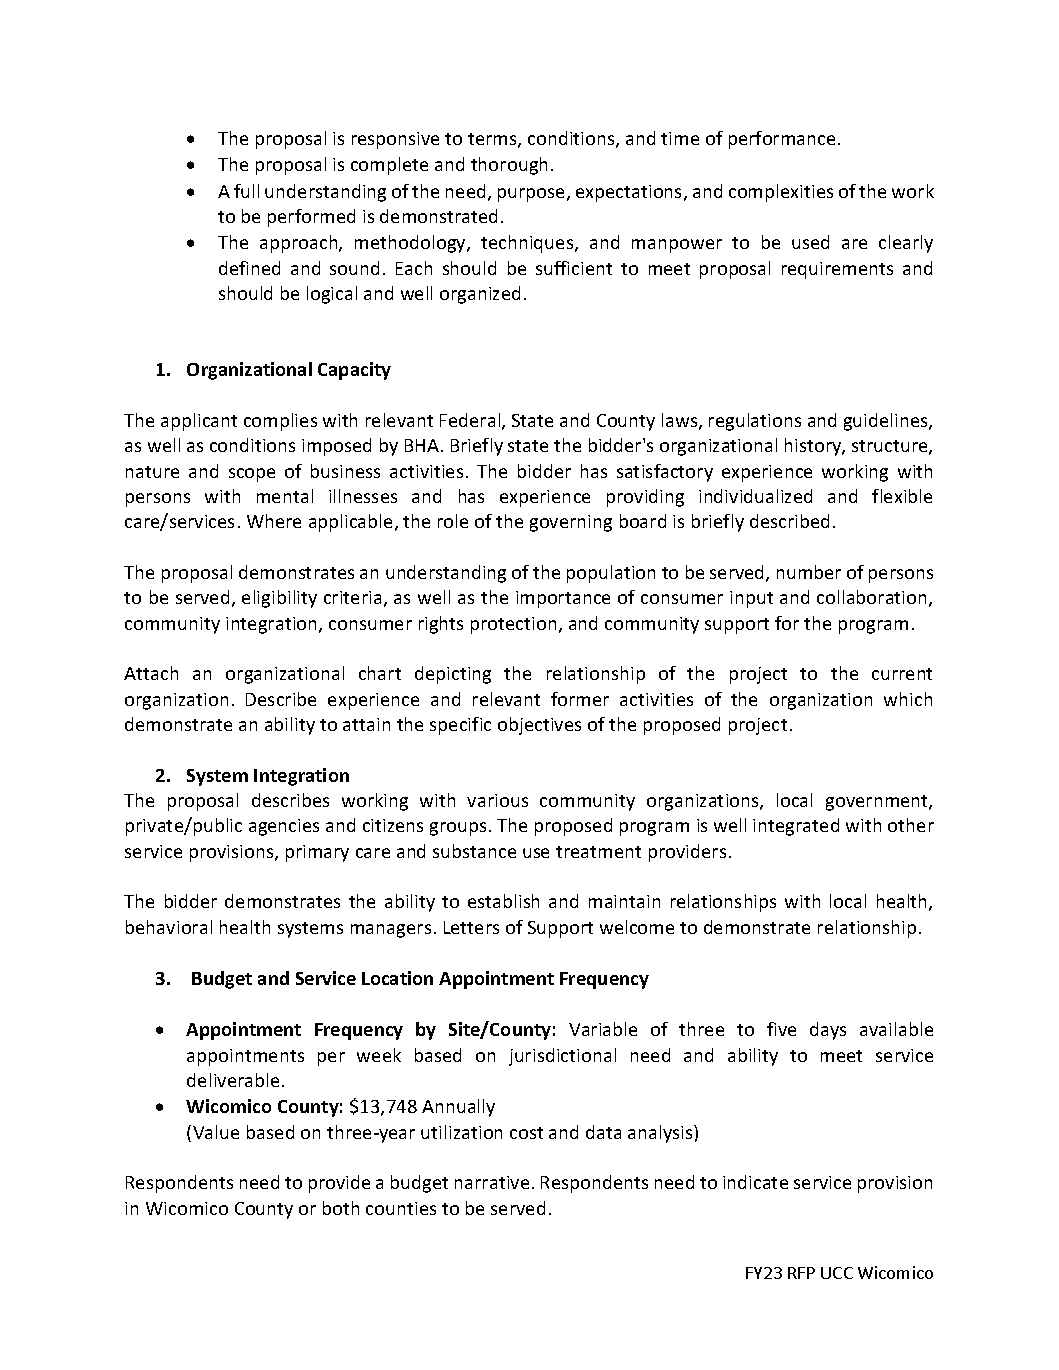  Describe the element at coordinates (539, 726) in the screenshot. I see `objectives` at that location.
